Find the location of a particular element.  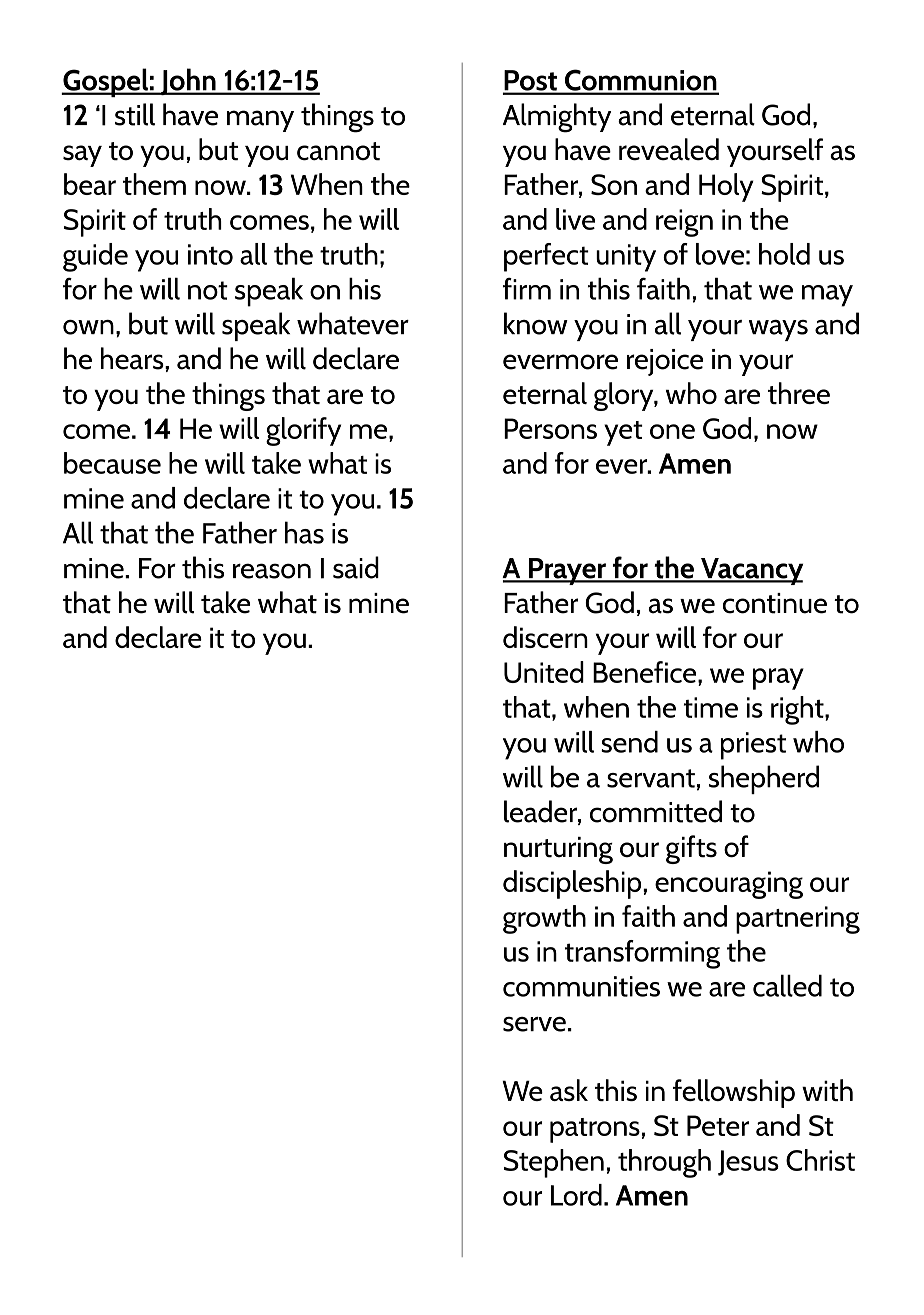

because is located at coordinates (112, 463).
